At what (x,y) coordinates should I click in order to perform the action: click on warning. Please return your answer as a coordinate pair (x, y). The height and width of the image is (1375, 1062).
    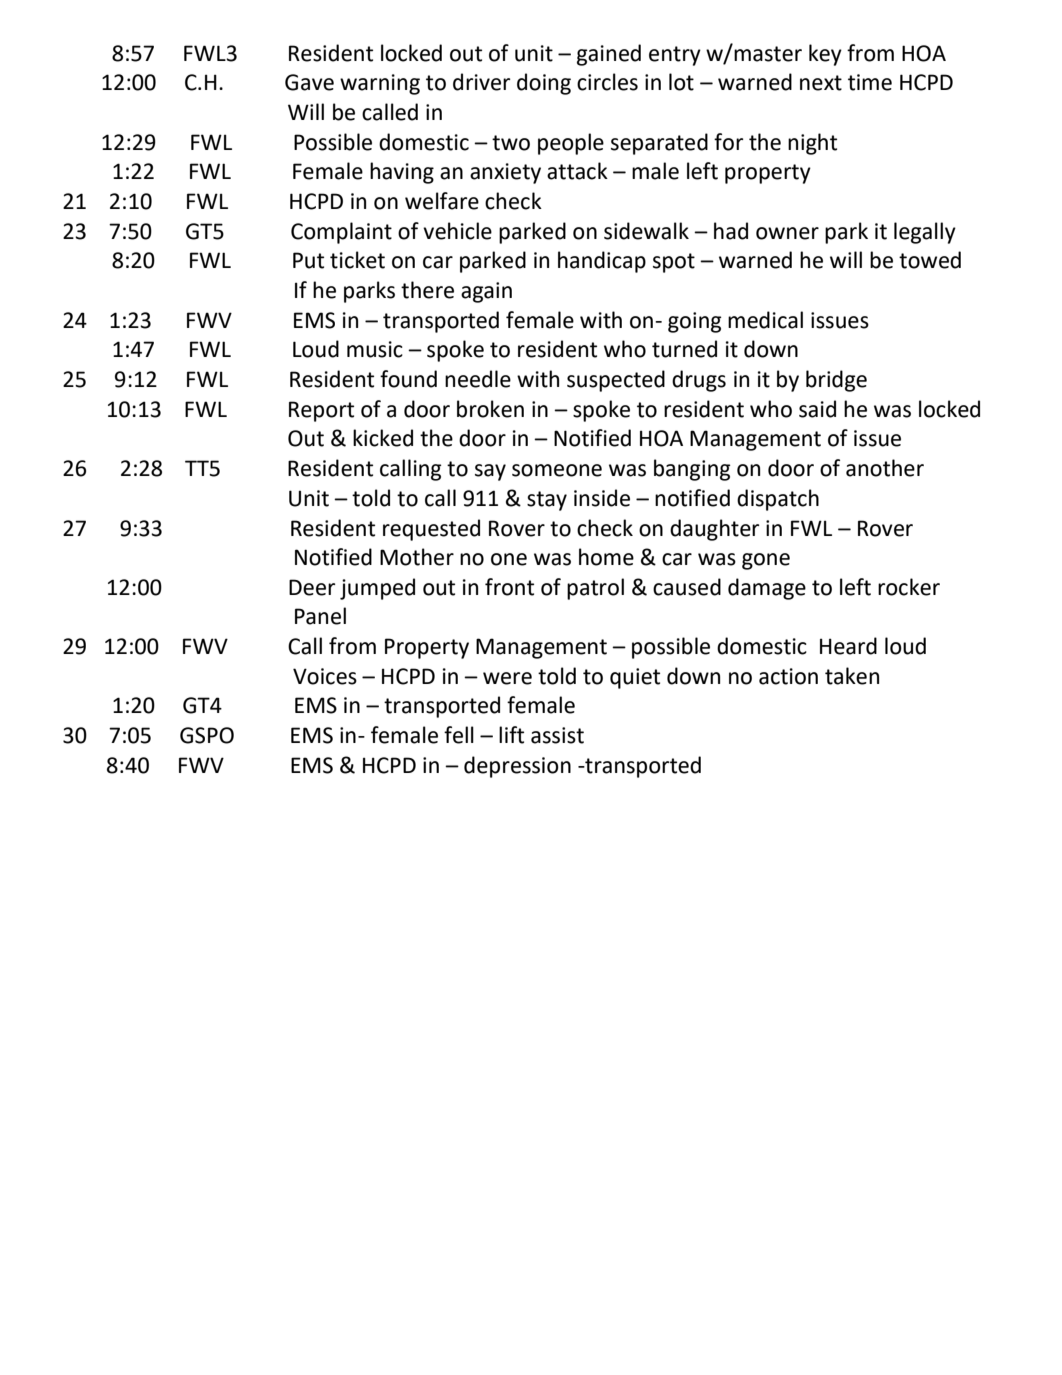
    Looking at the image, I should click on (380, 84).
